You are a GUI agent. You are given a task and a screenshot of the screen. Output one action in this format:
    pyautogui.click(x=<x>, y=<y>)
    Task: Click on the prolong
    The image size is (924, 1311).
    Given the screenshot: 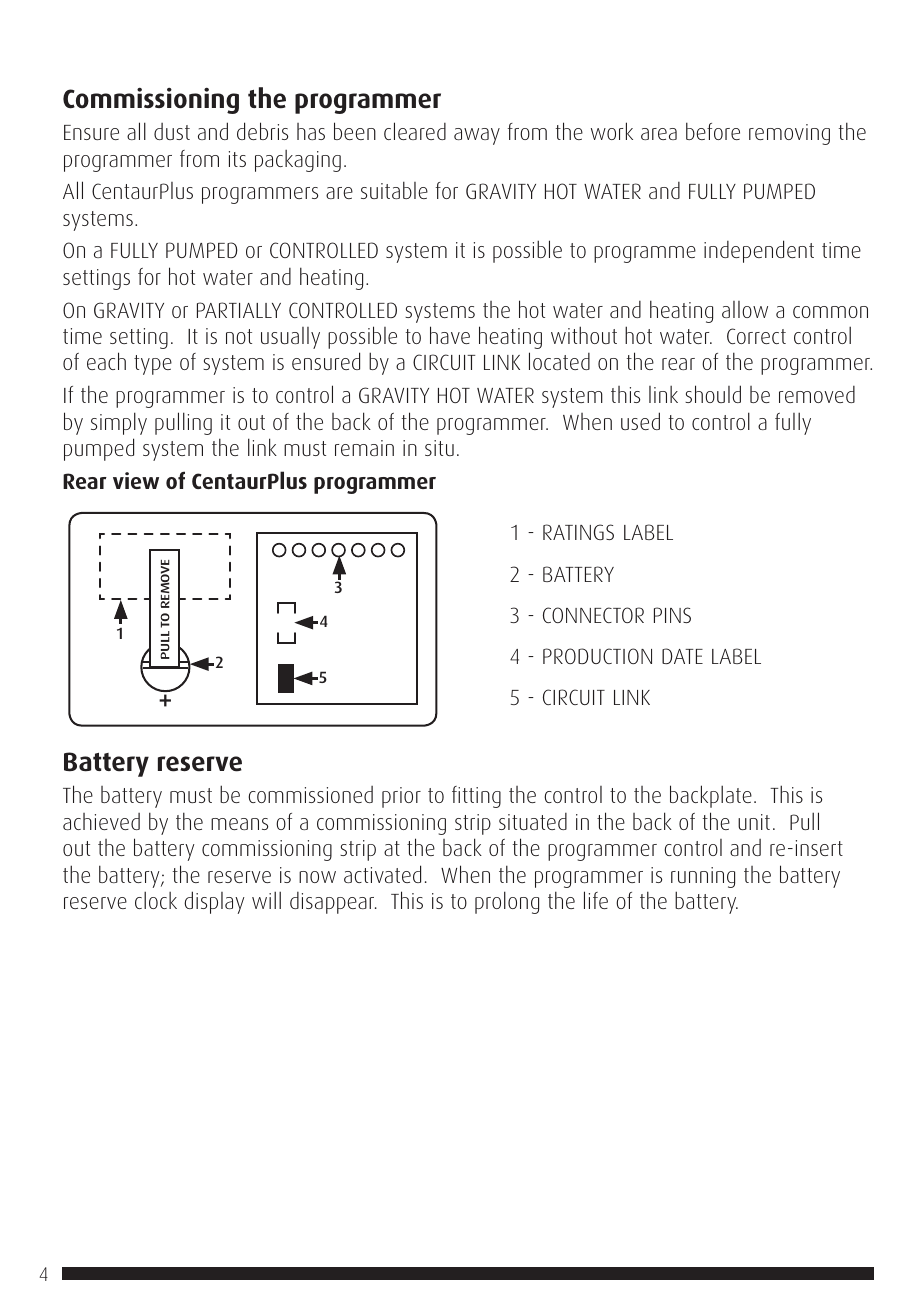 What is the action you would take?
    pyautogui.click(x=507, y=902)
